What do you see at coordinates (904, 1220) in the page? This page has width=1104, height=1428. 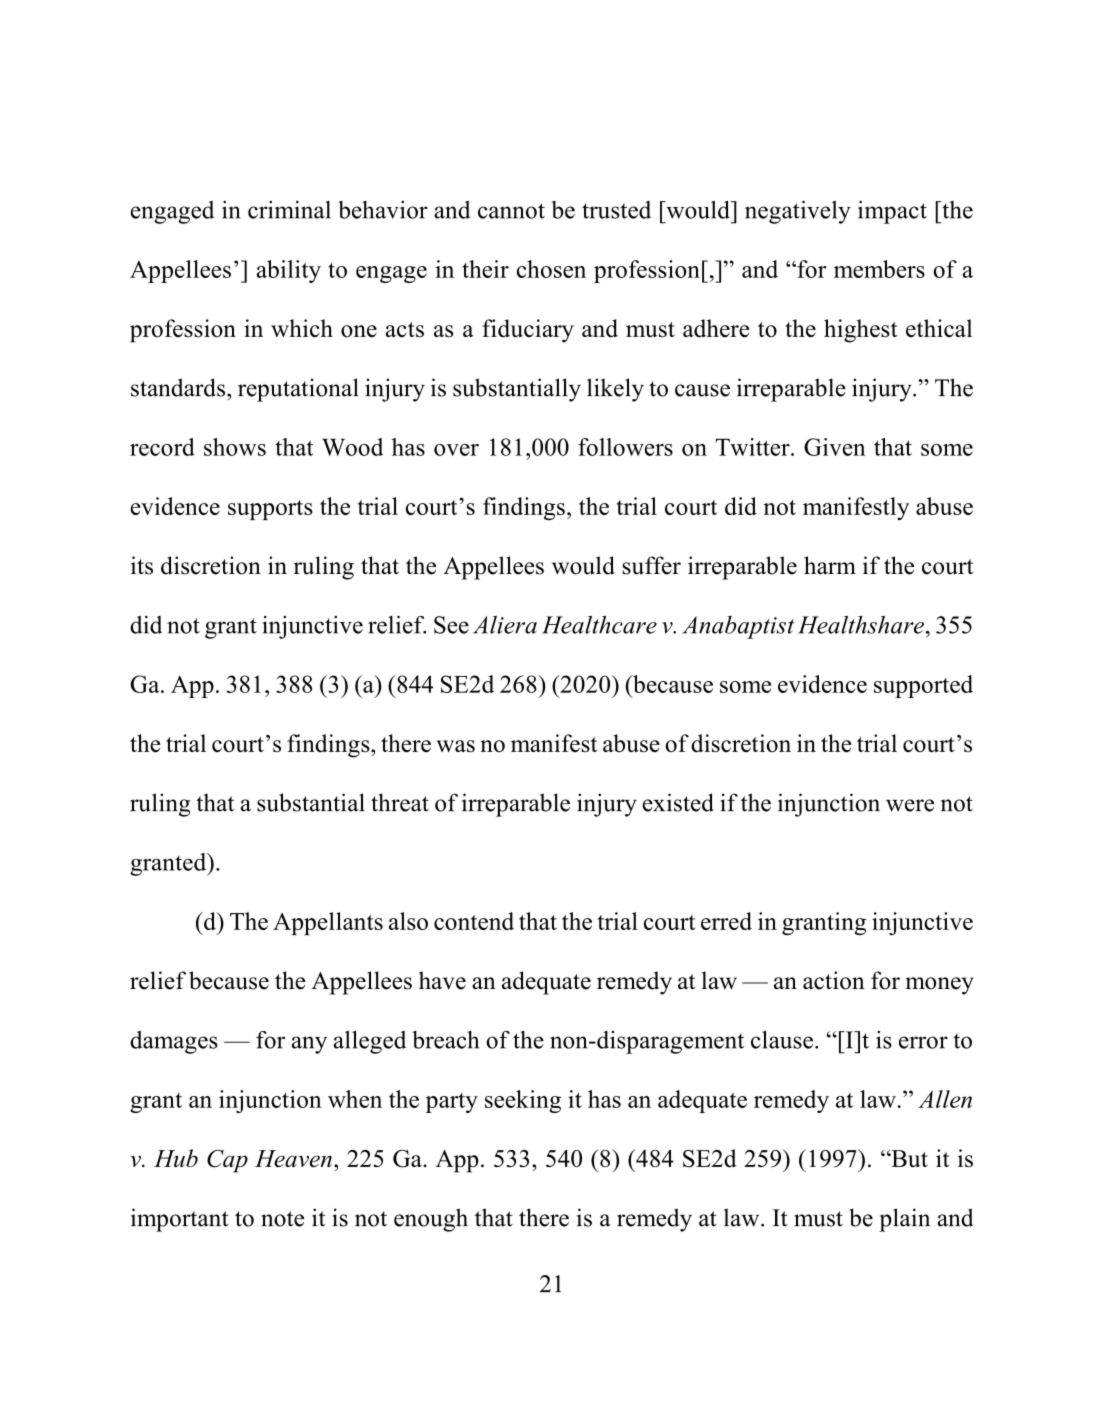 I see `plain` at bounding box center [904, 1220].
